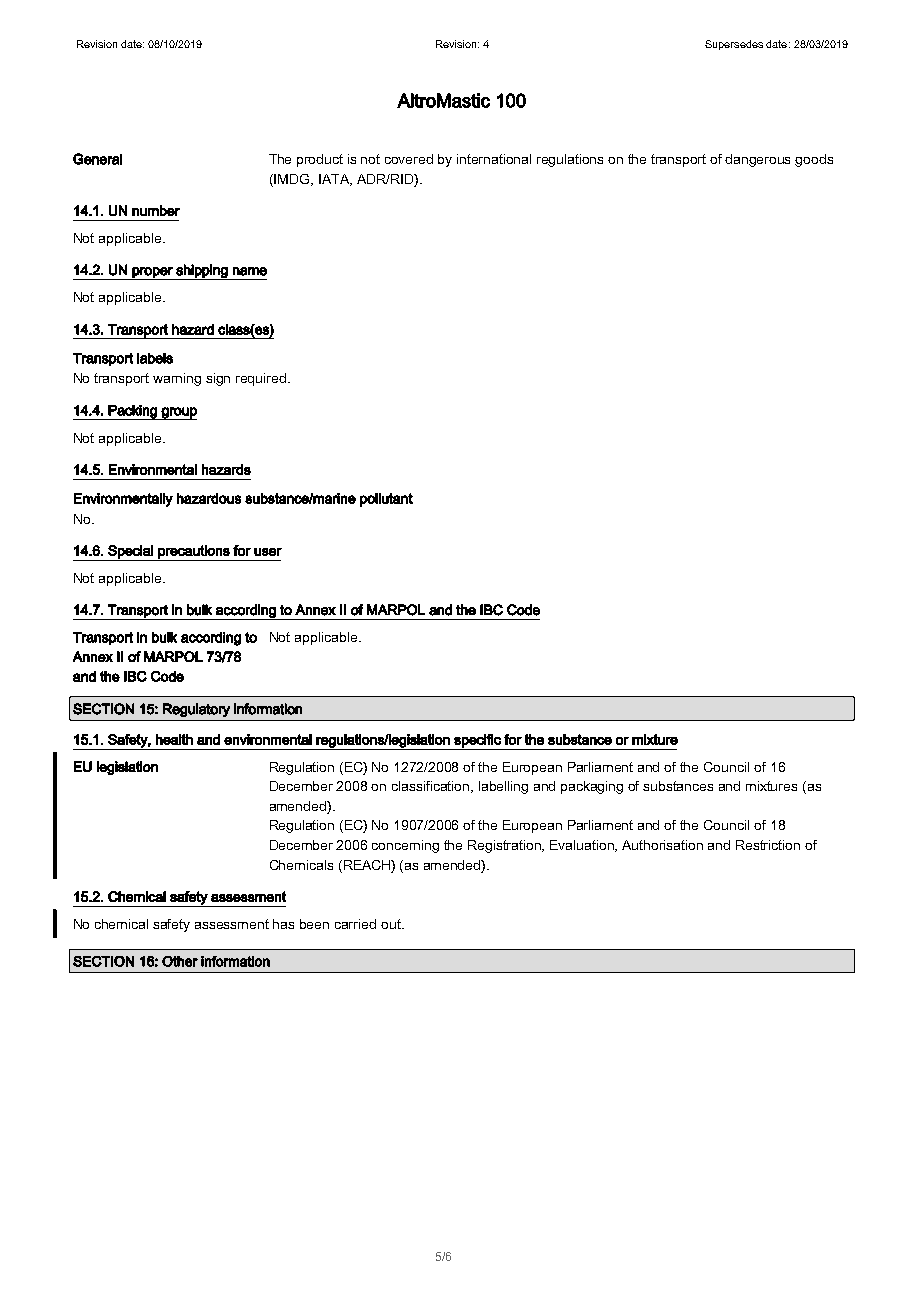  Describe the element at coordinates (768, 845) in the screenshot. I see `Restriction` at that location.
